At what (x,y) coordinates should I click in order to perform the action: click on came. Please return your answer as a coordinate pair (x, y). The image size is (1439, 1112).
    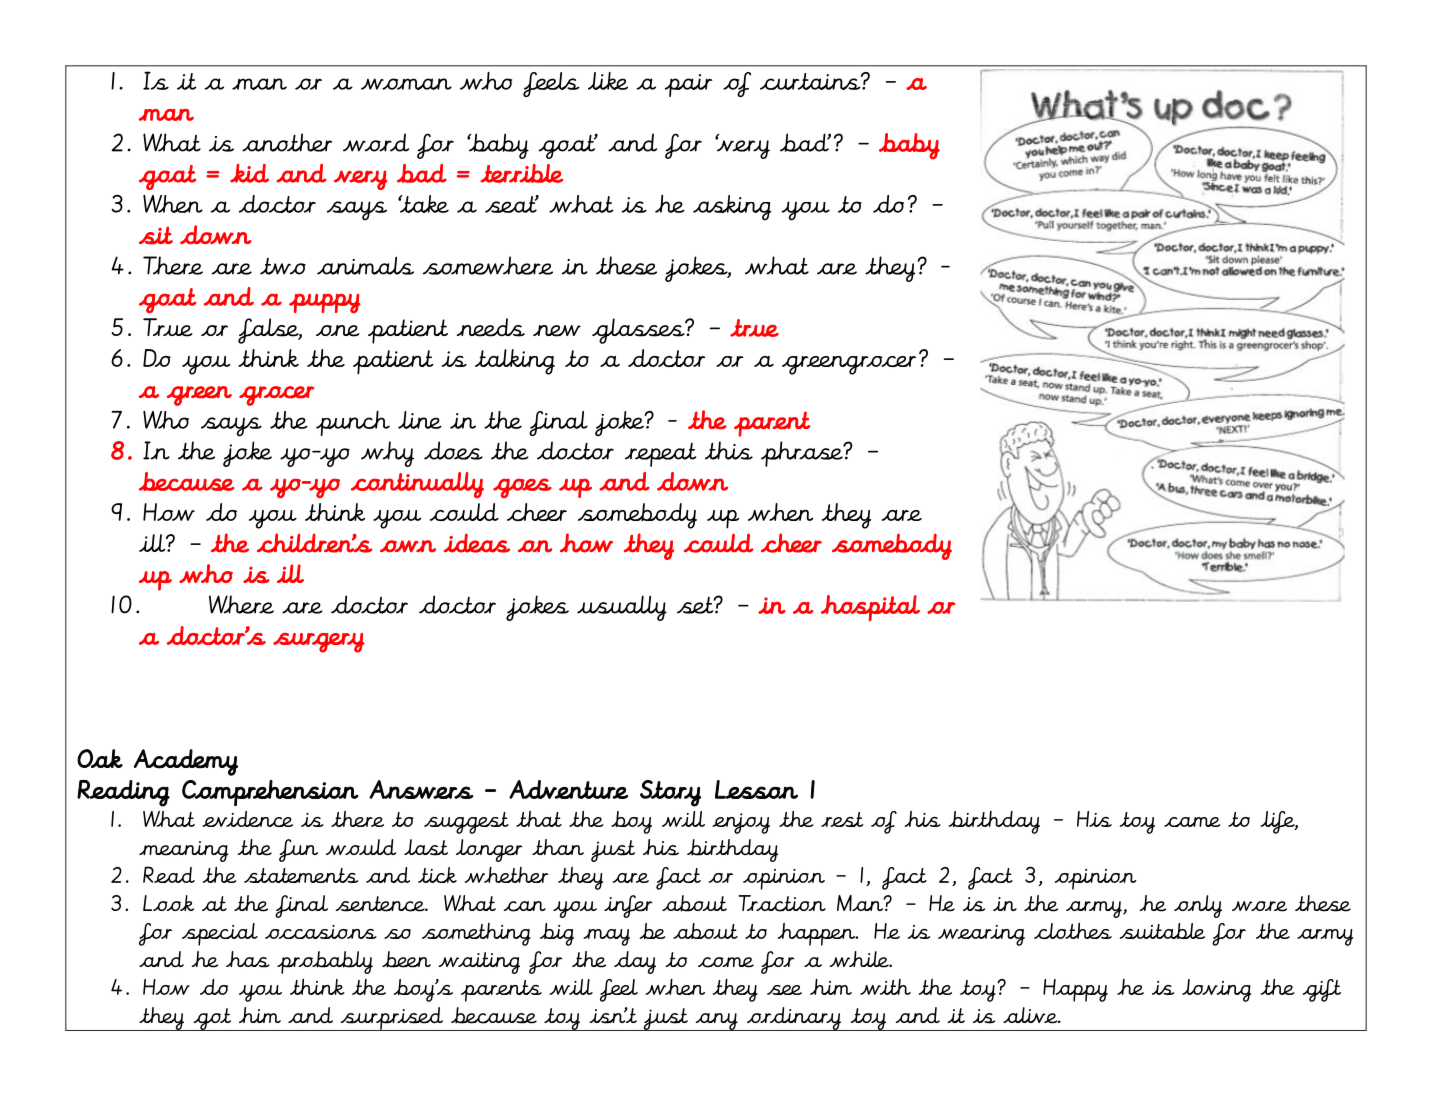
    Looking at the image, I should click on (1192, 822).
